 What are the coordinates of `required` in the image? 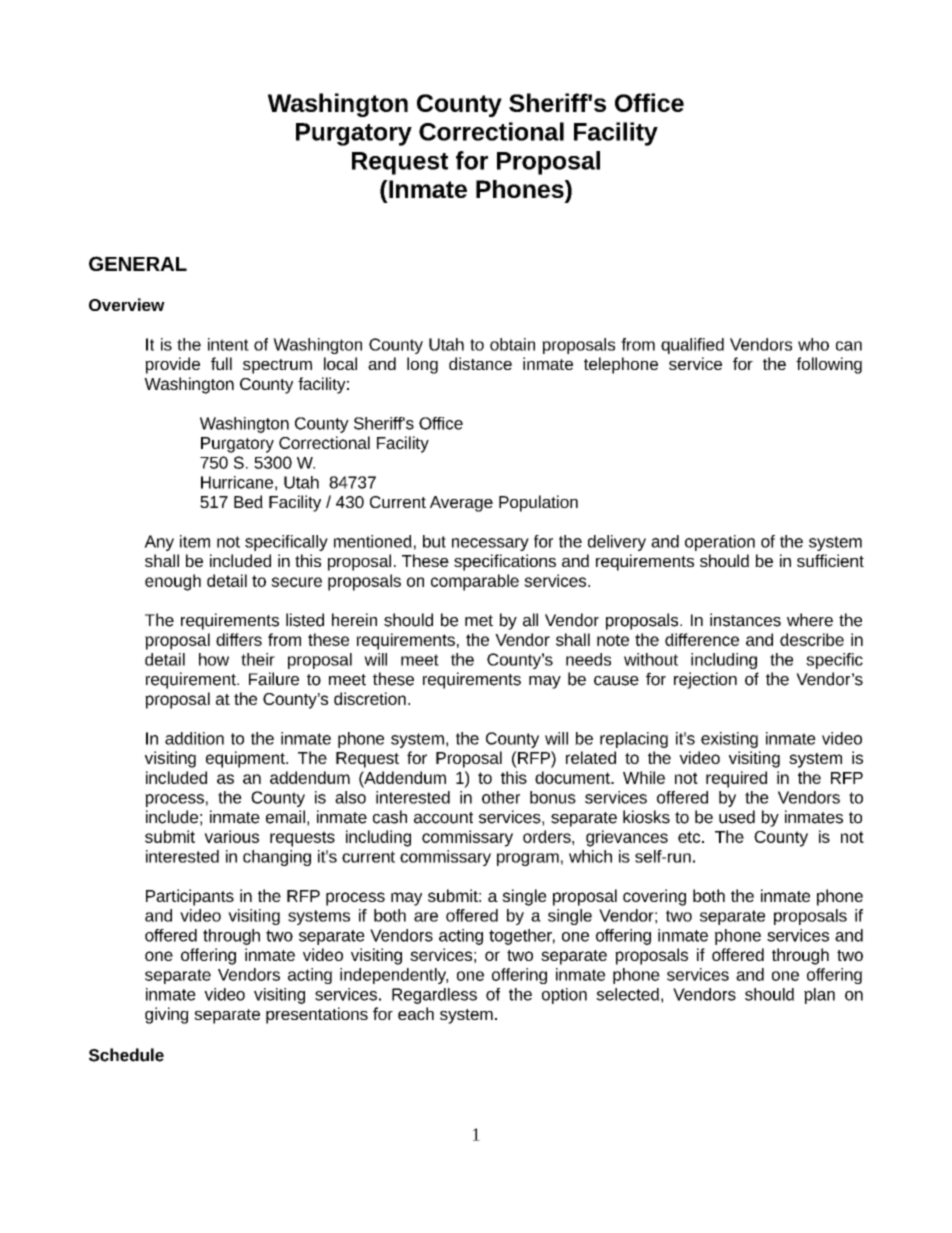 It's located at (736, 779).
